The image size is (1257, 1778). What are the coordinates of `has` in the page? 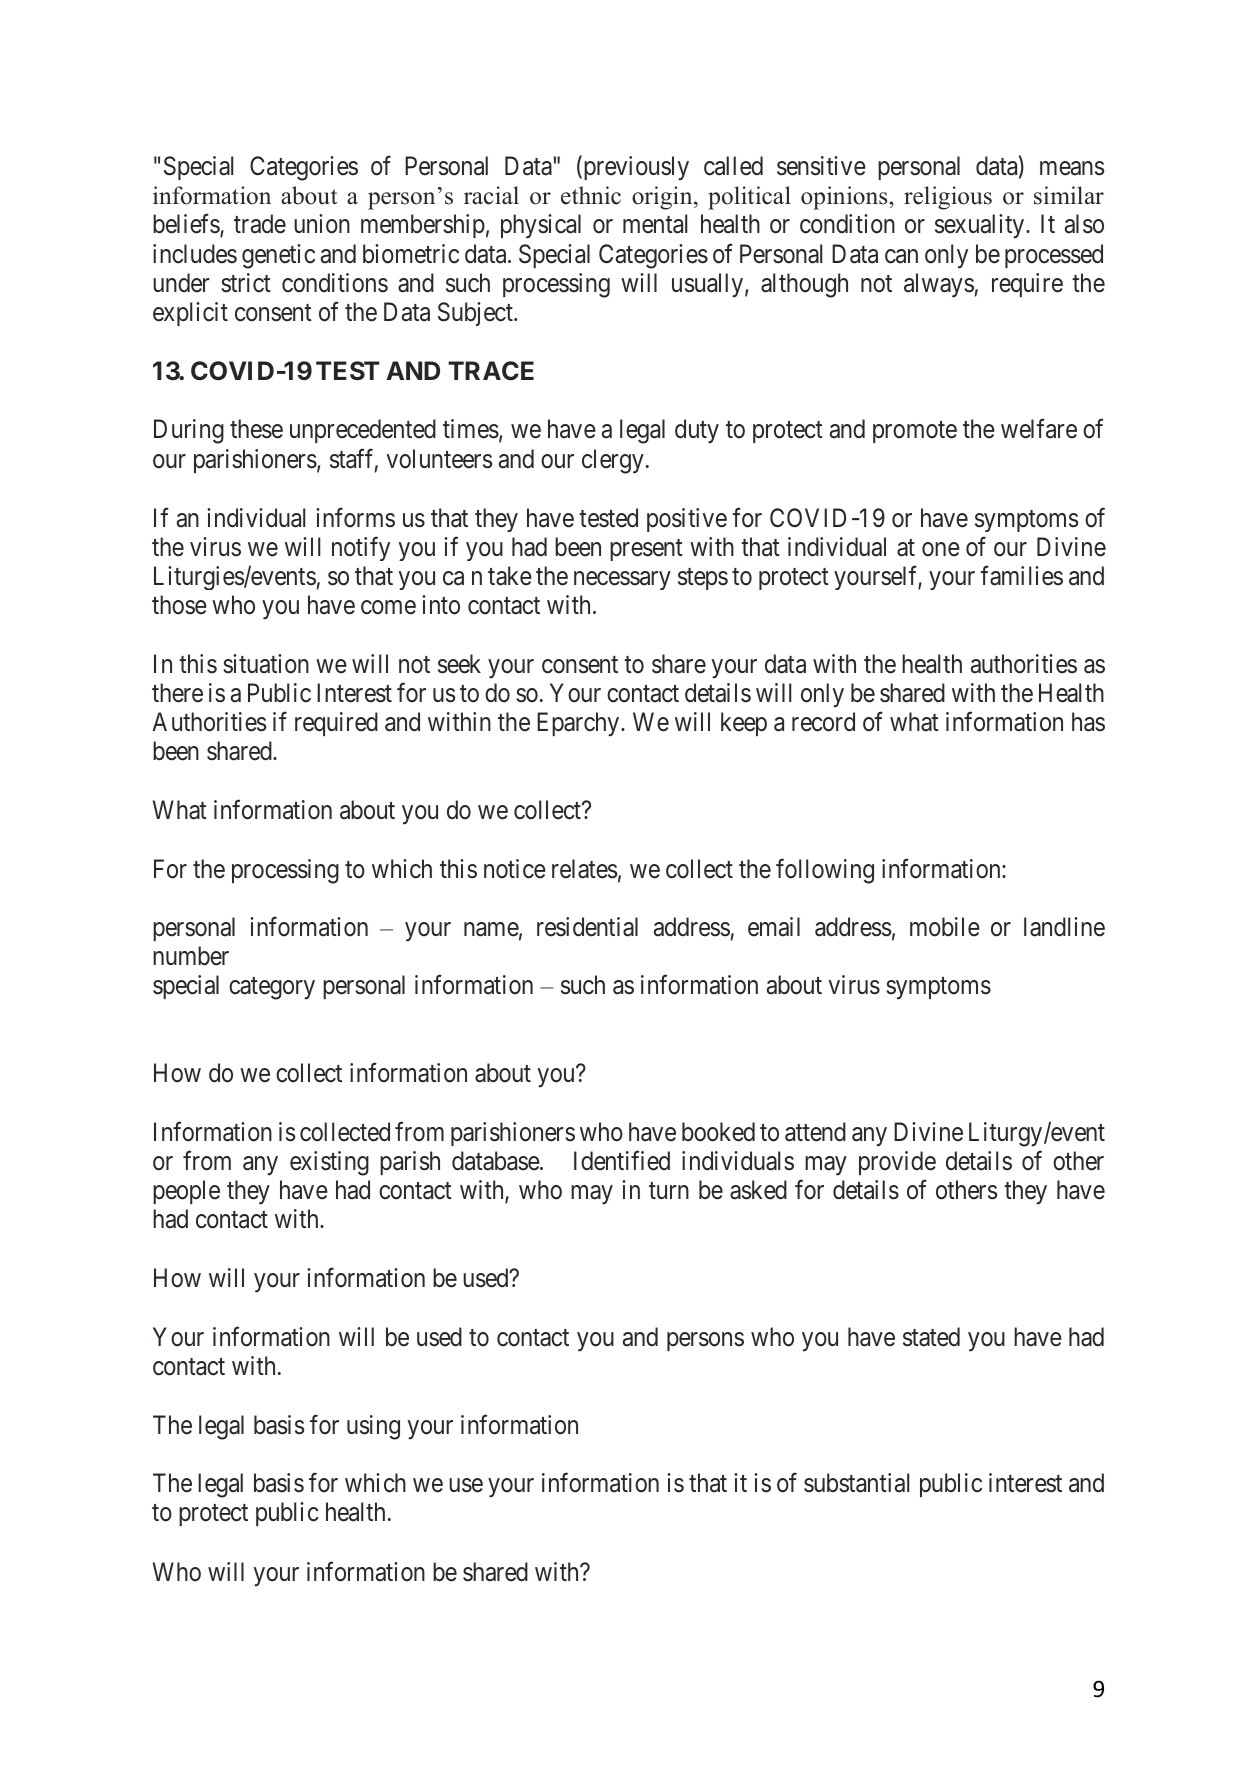 It's located at (1088, 722).
